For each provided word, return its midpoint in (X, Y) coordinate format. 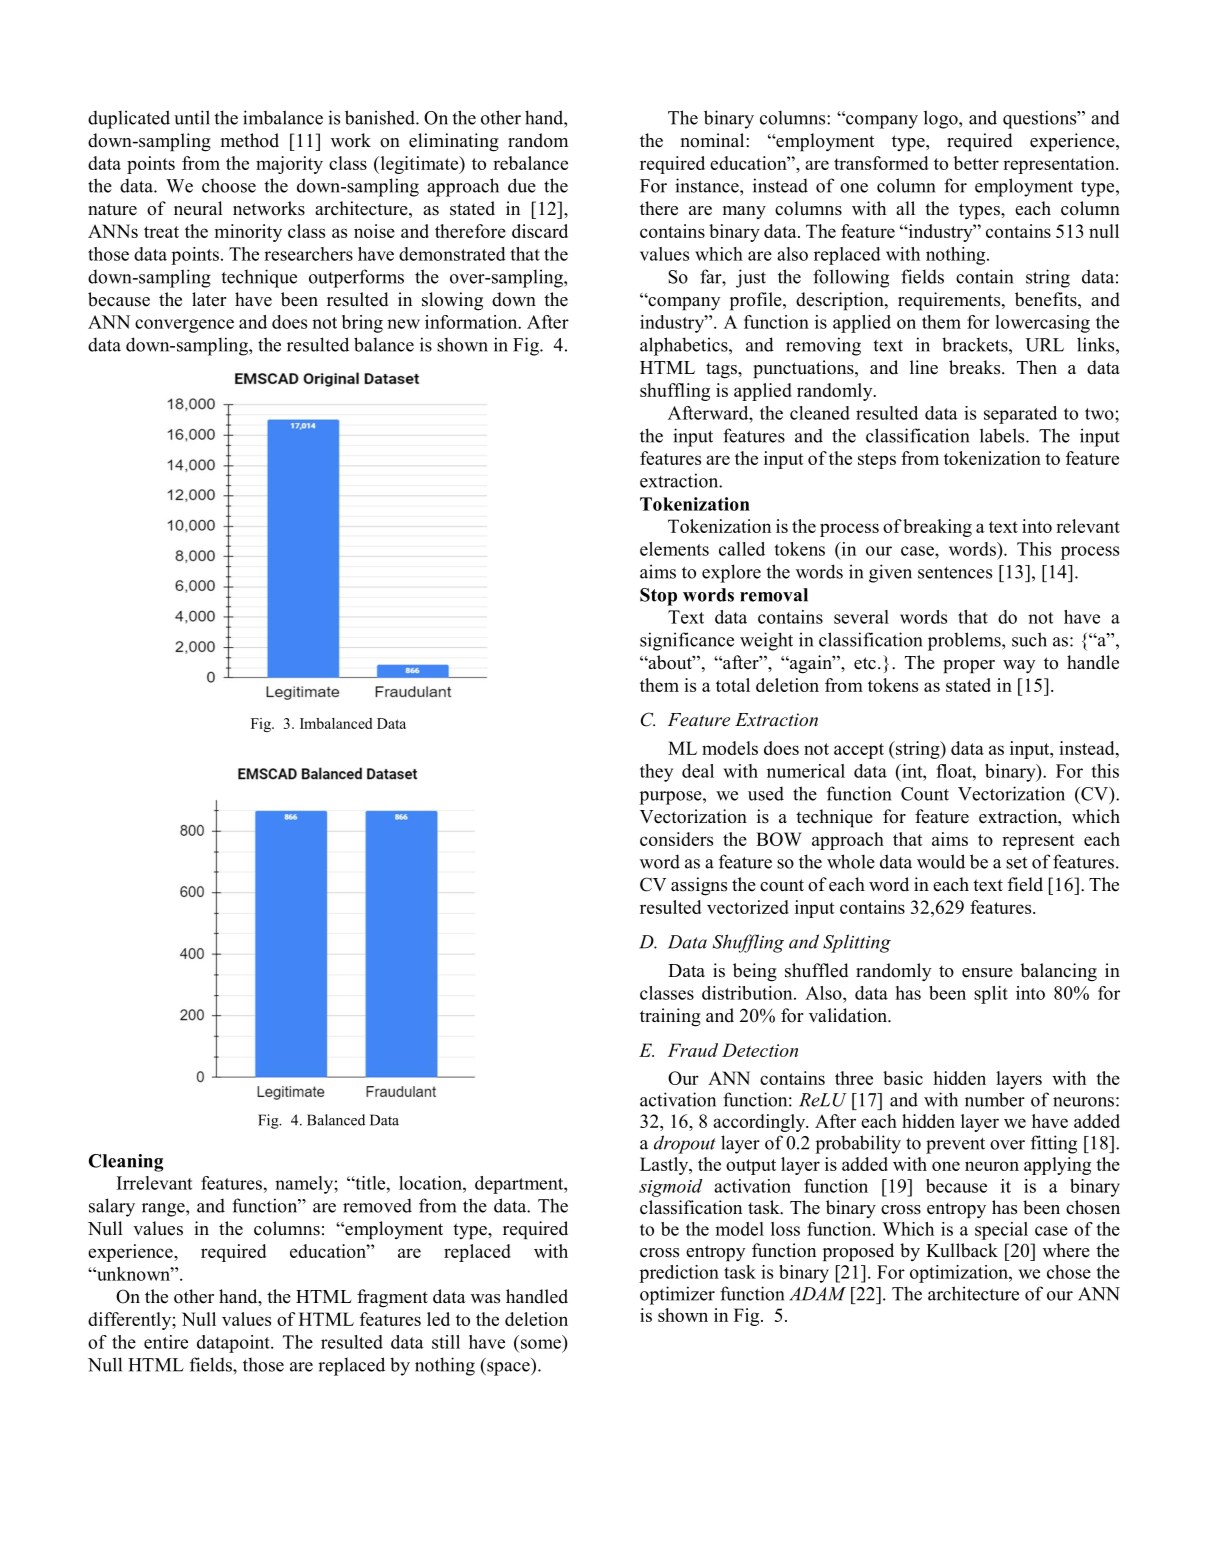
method (250, 140)
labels (1003, 435)
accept (859, 751)
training (670, 1017)
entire (166, 1342)
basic (903, 1078)
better (976, 163)
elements (674, 549)
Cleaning (126, 1163)
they (656, 773)
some (541, 1344)
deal (698, 771)
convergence (184, 326)
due (522, 185)
